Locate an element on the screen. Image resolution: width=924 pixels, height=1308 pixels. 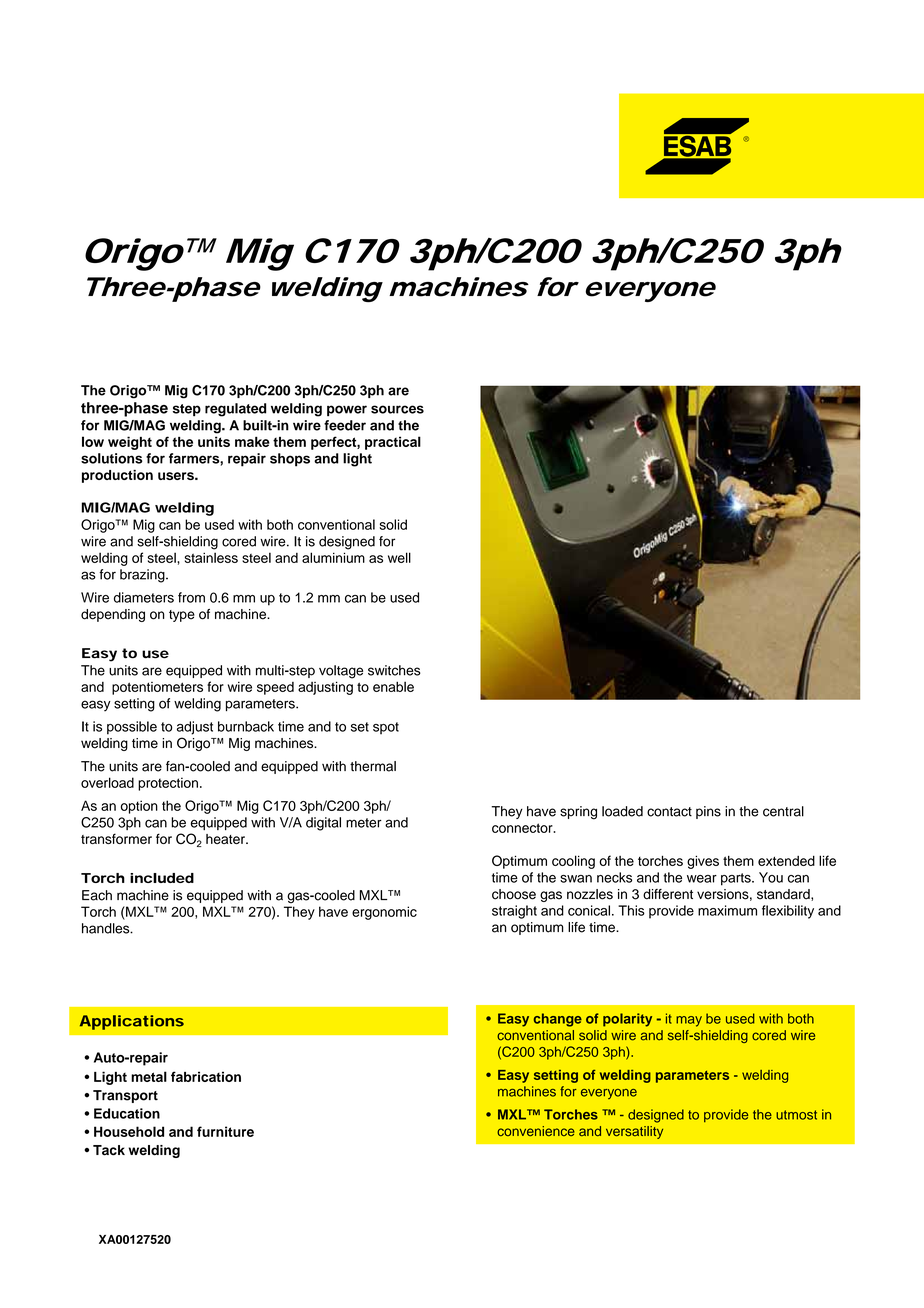
convenience is located at coordinates (536, 1131).
